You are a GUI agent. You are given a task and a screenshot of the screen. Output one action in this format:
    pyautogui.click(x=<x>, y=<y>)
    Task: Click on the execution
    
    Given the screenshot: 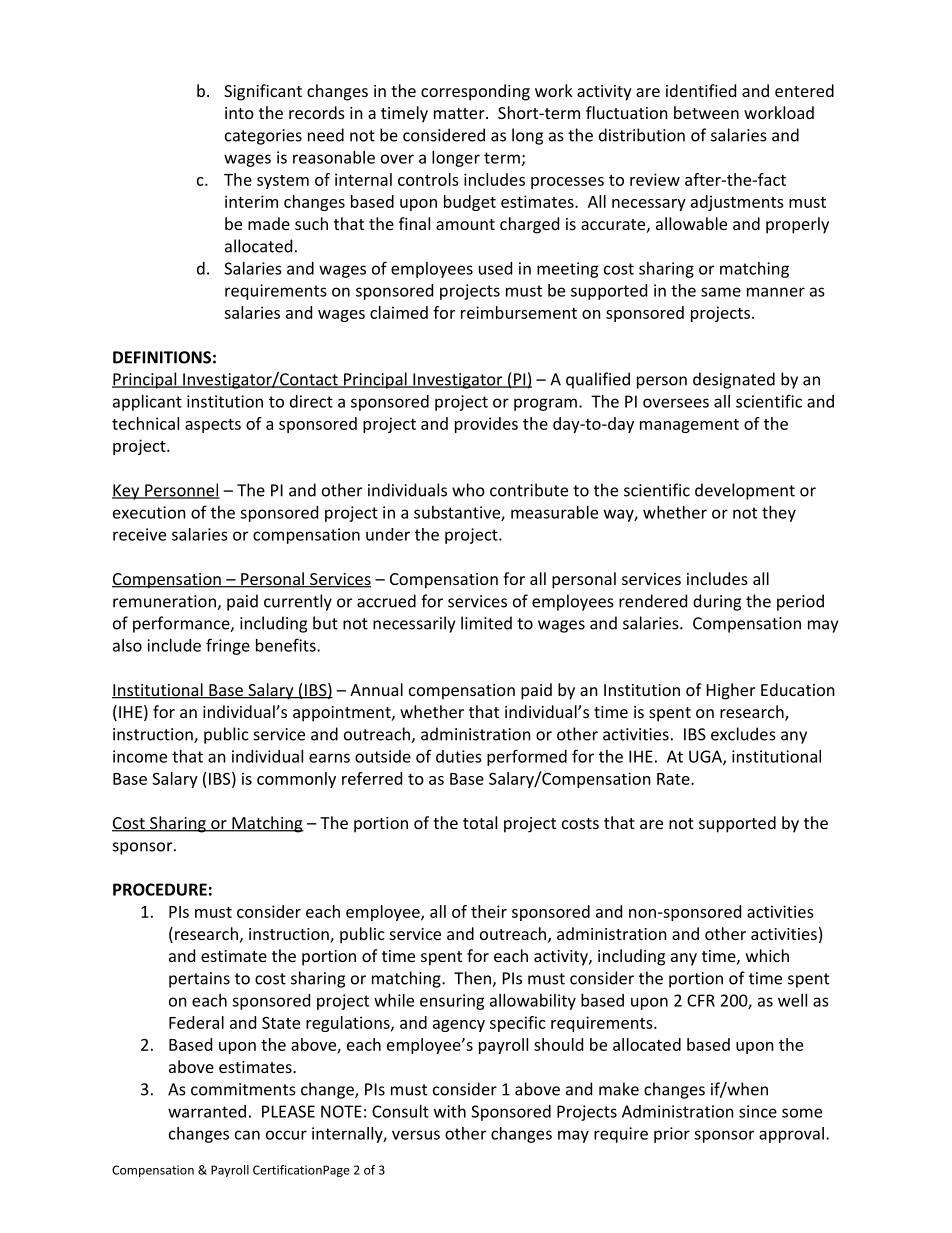 What is the action you would take?
    pyautogui.click(x=149, y=512)
